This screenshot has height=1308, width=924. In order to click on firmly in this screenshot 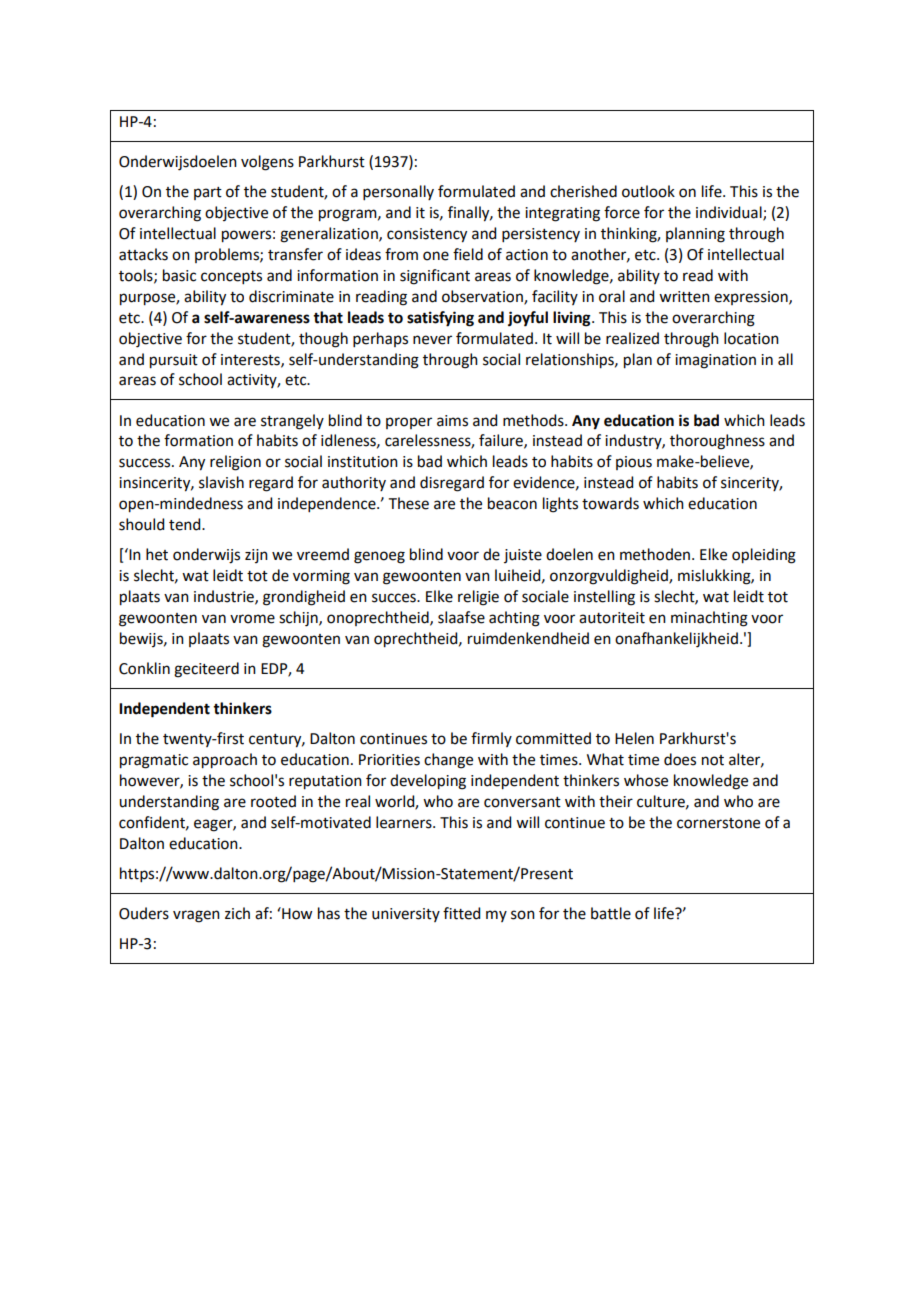, I will do `click(491, 739)`.
